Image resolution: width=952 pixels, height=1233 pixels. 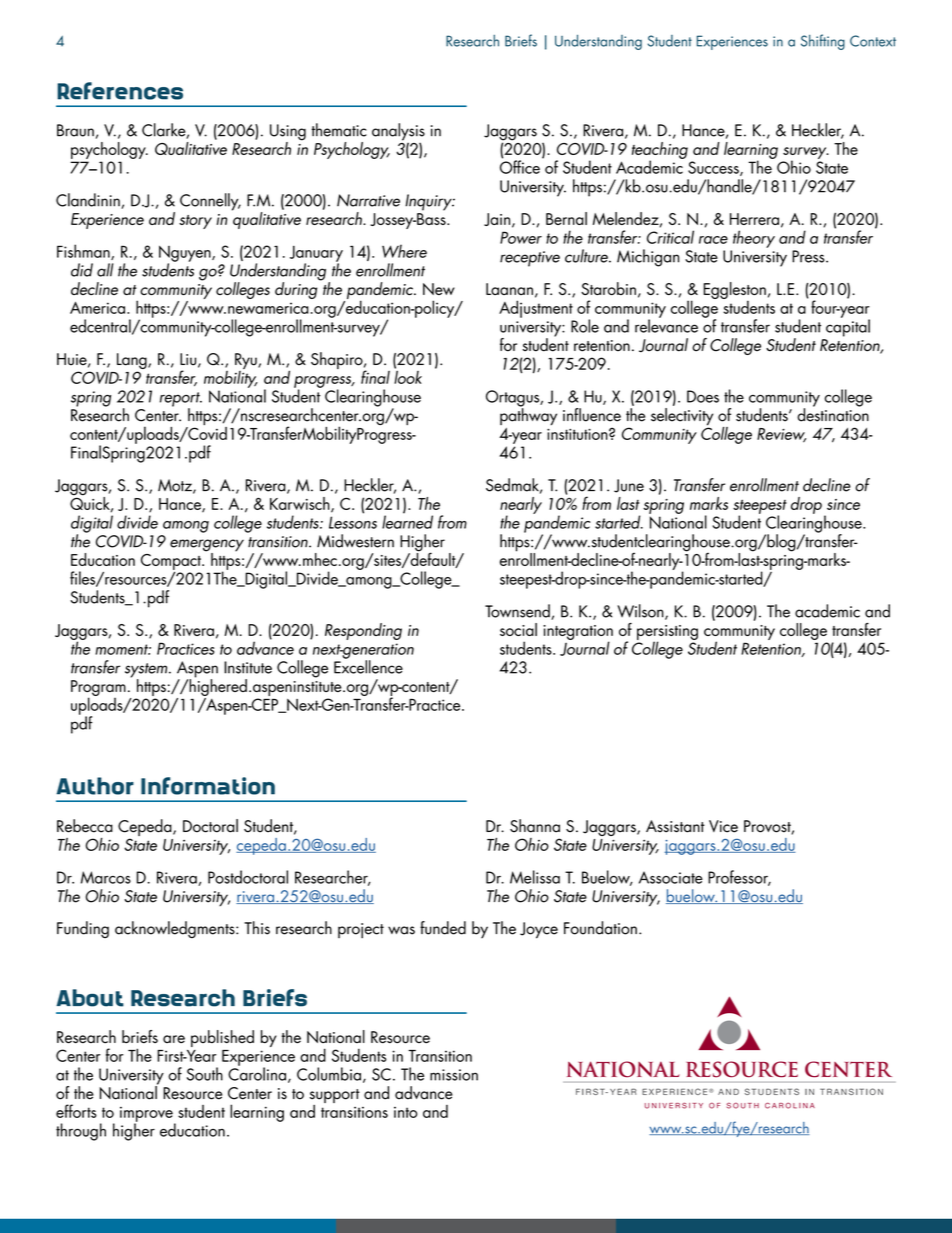 I want to click on social, so click(x=518, y=629).
